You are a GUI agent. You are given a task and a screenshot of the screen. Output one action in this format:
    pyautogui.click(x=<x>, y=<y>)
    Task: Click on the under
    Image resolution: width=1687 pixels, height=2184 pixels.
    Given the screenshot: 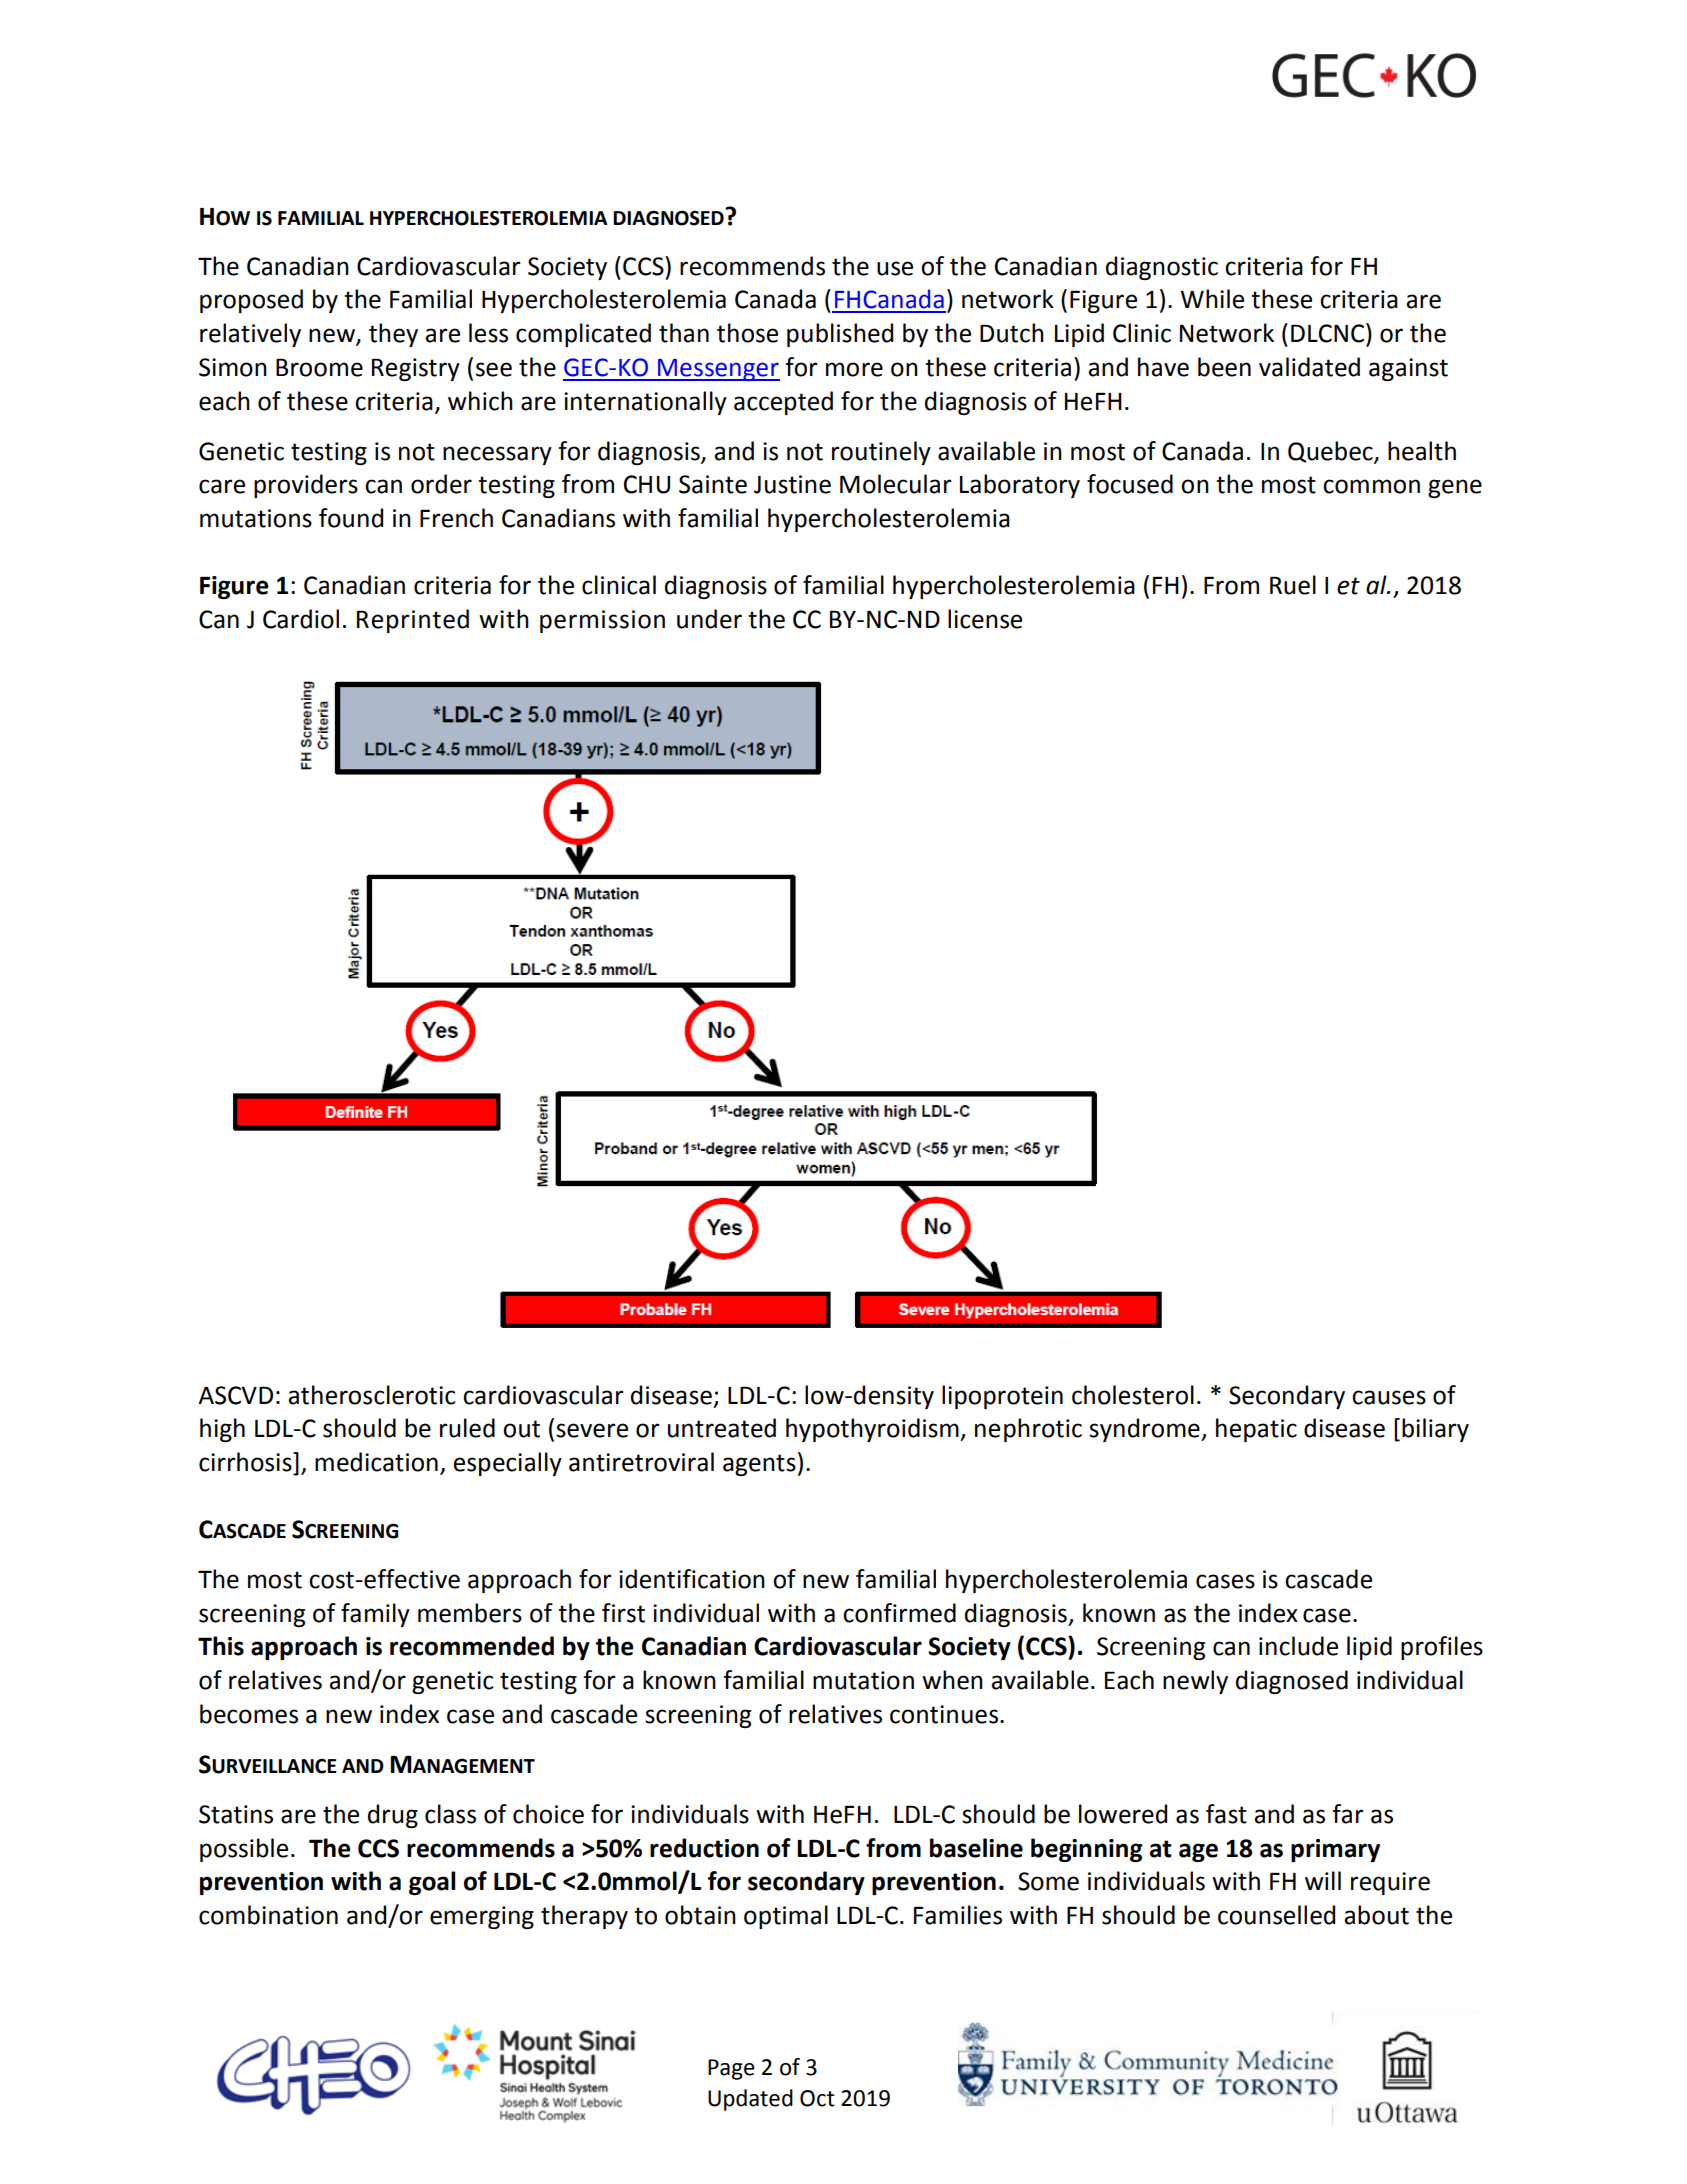 What is the action you would take?
    pyautogui.click(x=709, y=619)
